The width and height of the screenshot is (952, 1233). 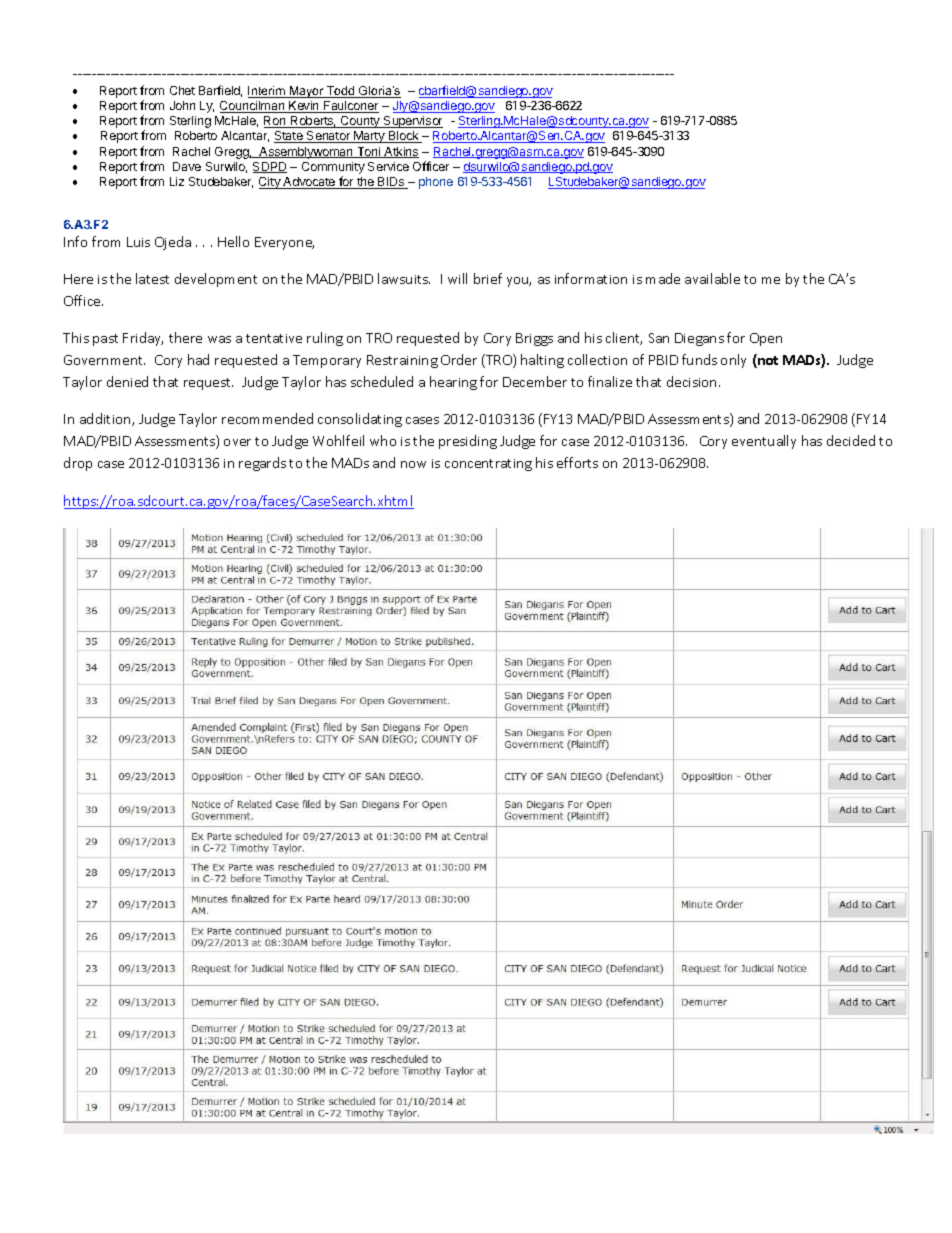 I want to click on drop, so click(x=78, y=464).
